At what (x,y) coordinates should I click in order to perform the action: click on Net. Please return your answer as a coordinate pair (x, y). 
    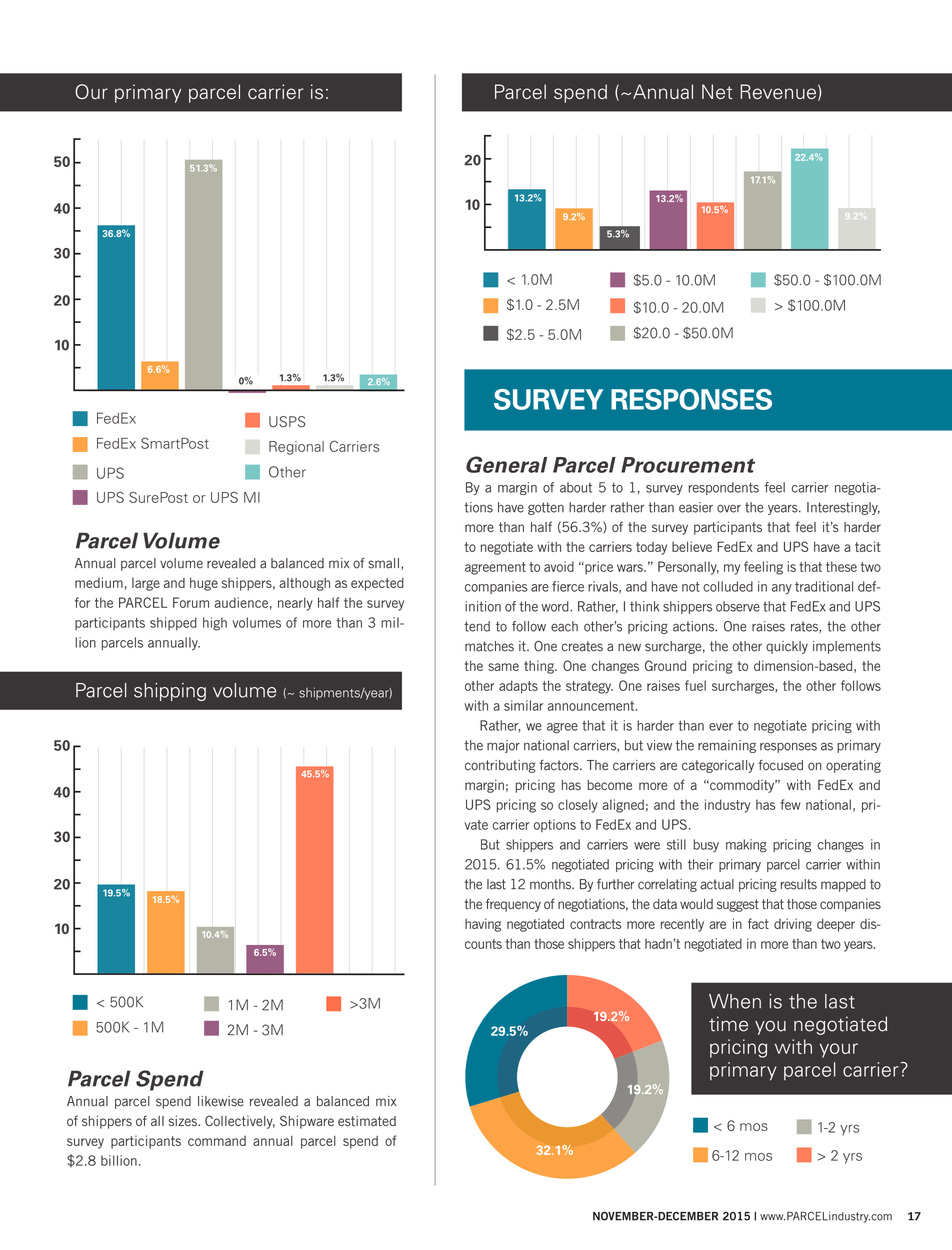
    Looking at the image, I should click on (717, 91).
